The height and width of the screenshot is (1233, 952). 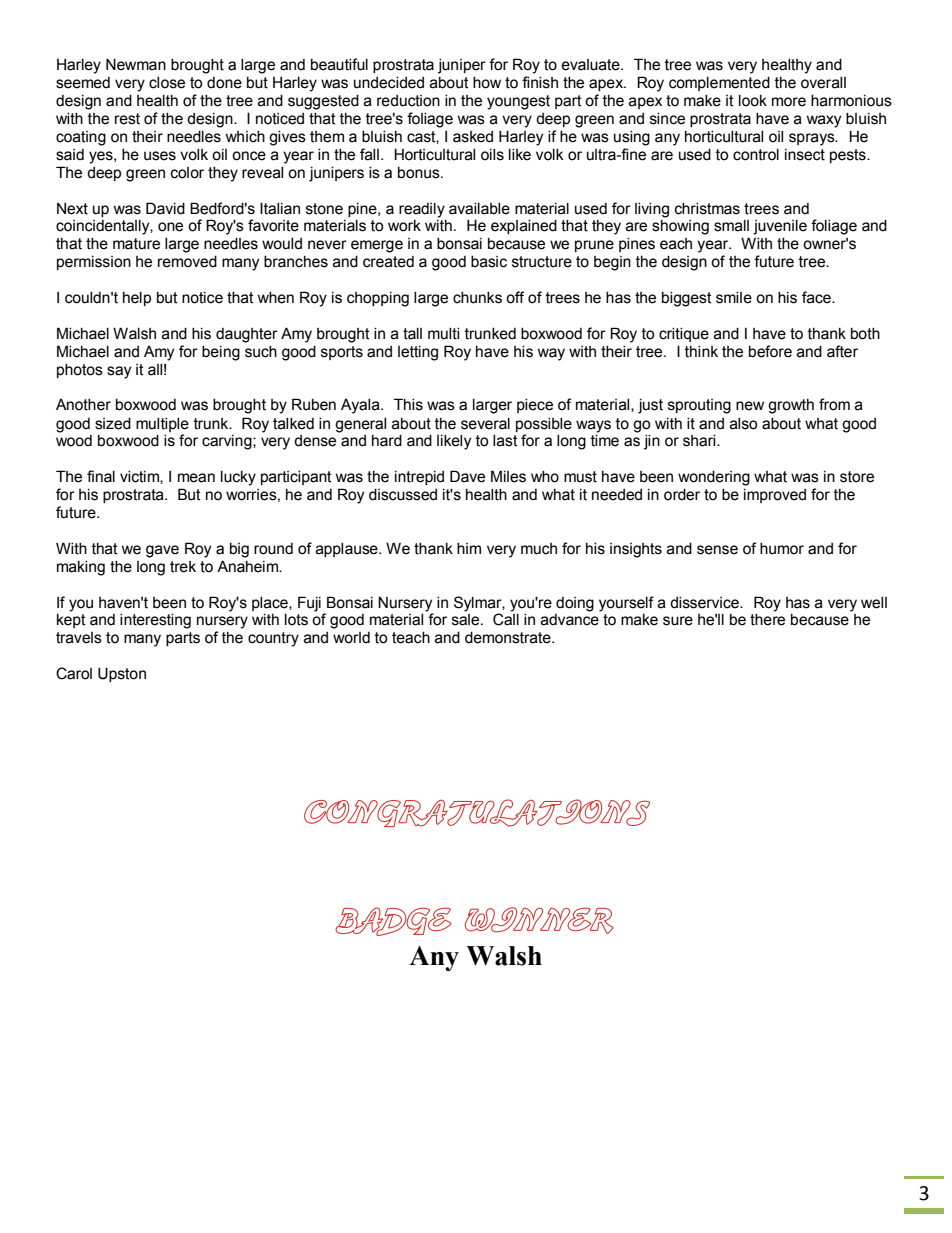 I want to click on discussed, so click(x=403, y=495).
